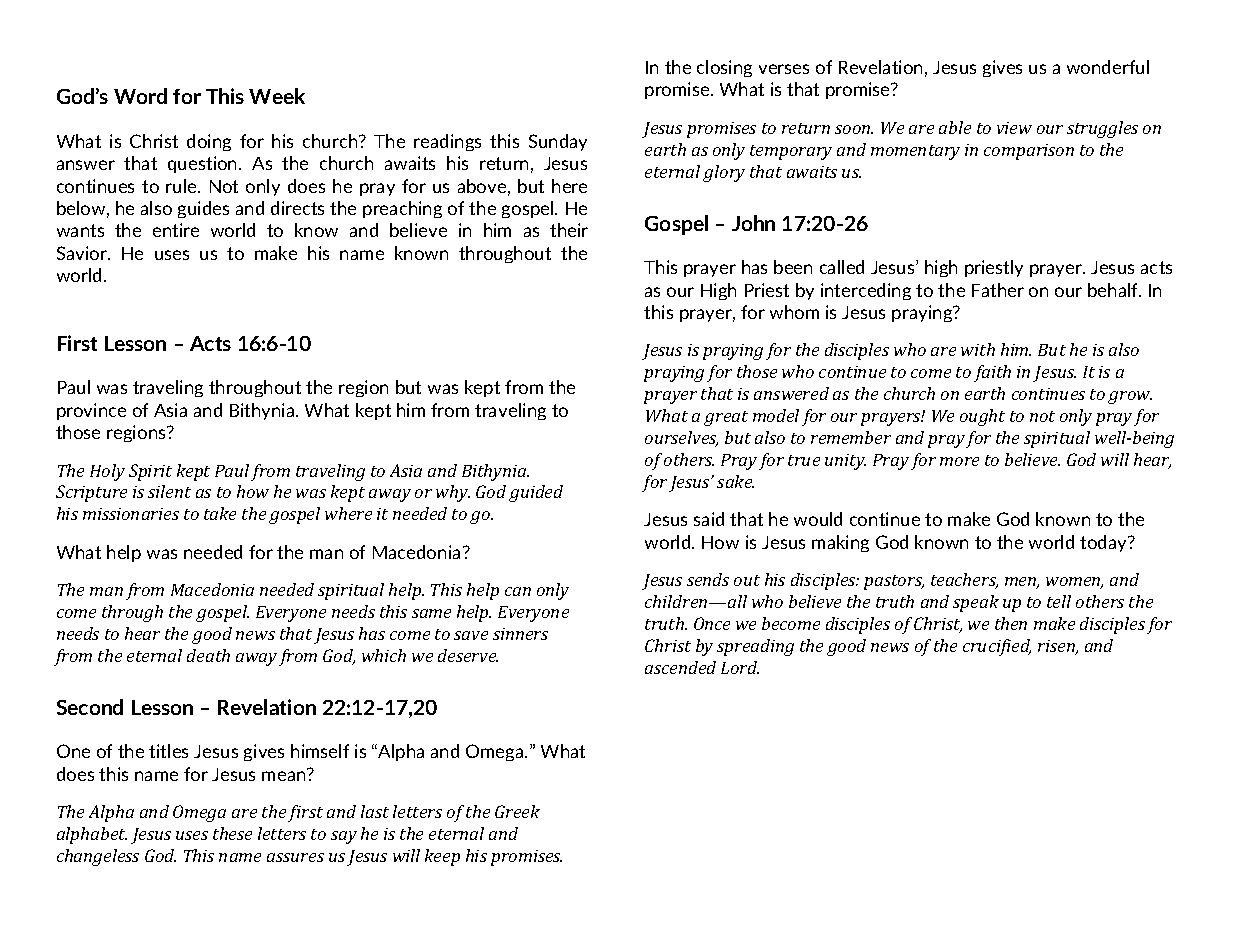  What do you see at coordinates (959, 461) in the screenshot?
I see `more` at bounding box center [959, 461].
